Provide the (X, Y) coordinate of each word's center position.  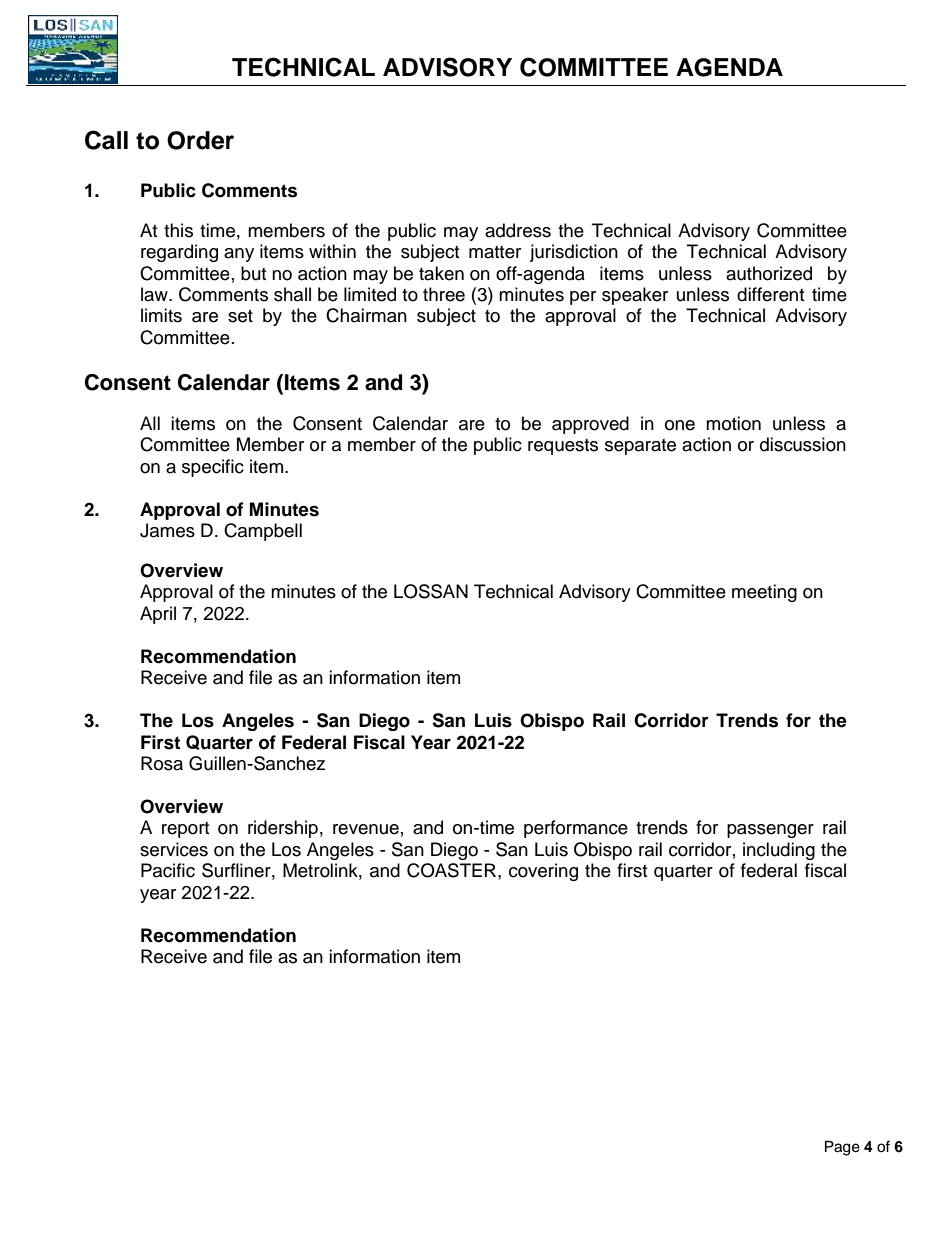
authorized (769, 273)
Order (200, 140)
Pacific (168, 870)
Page (842, 1148)
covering (543, 872)
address (518, 230)
